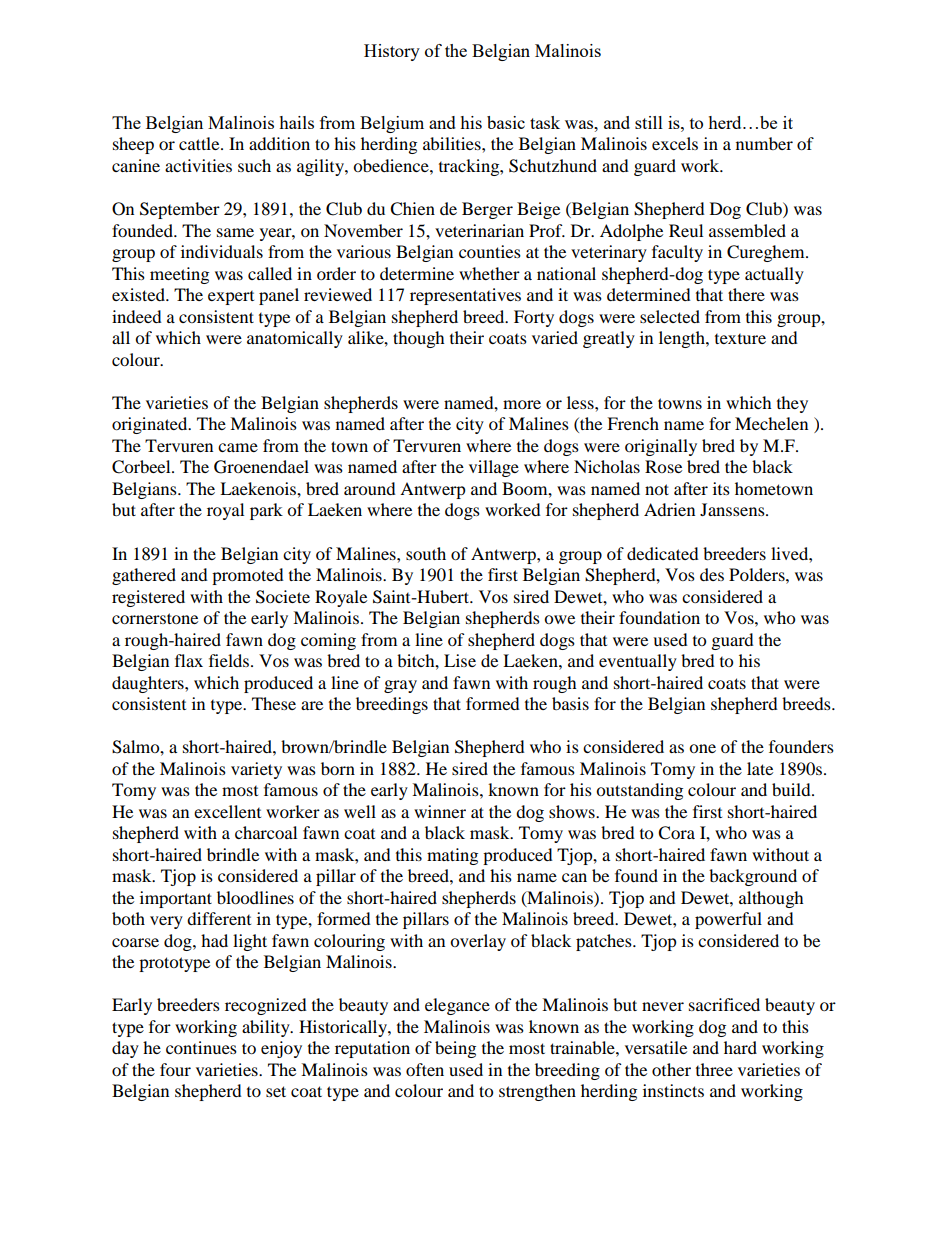 This screenshot has width=952, height=1233. Describe the element at coordinates (649, 122) in the screenshot. I see `still` at that location.
